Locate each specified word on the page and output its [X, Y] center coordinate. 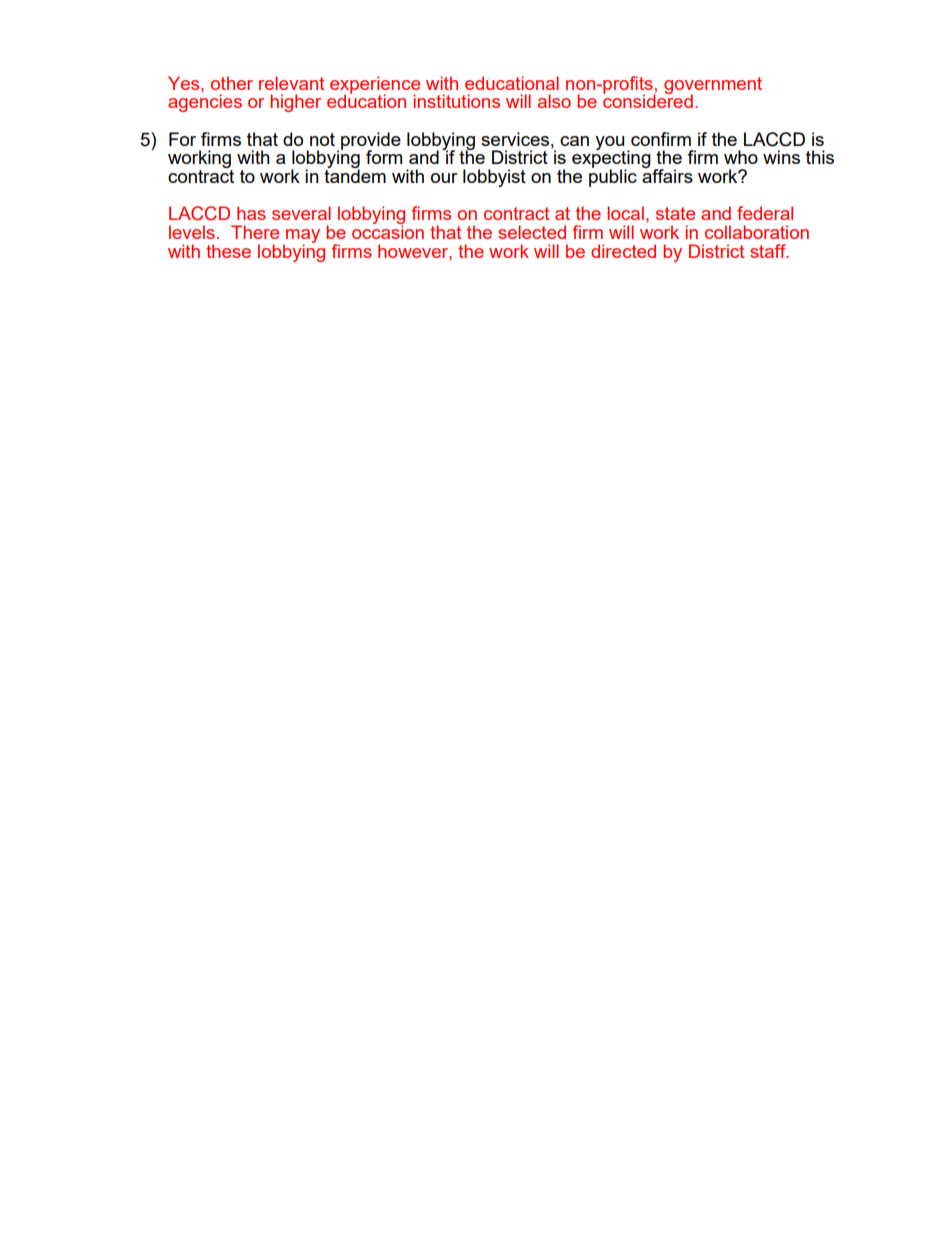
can [574, 141]
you [610, 144]
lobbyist [494, 178]
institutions [456, 101]
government [713, 86]
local [625, 213]
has [251, 213]
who [741, 157]
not [322, 139]
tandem [355, 175]
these [228, 251]
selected [532, 232]
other [232, 83]
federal [765, 213]
